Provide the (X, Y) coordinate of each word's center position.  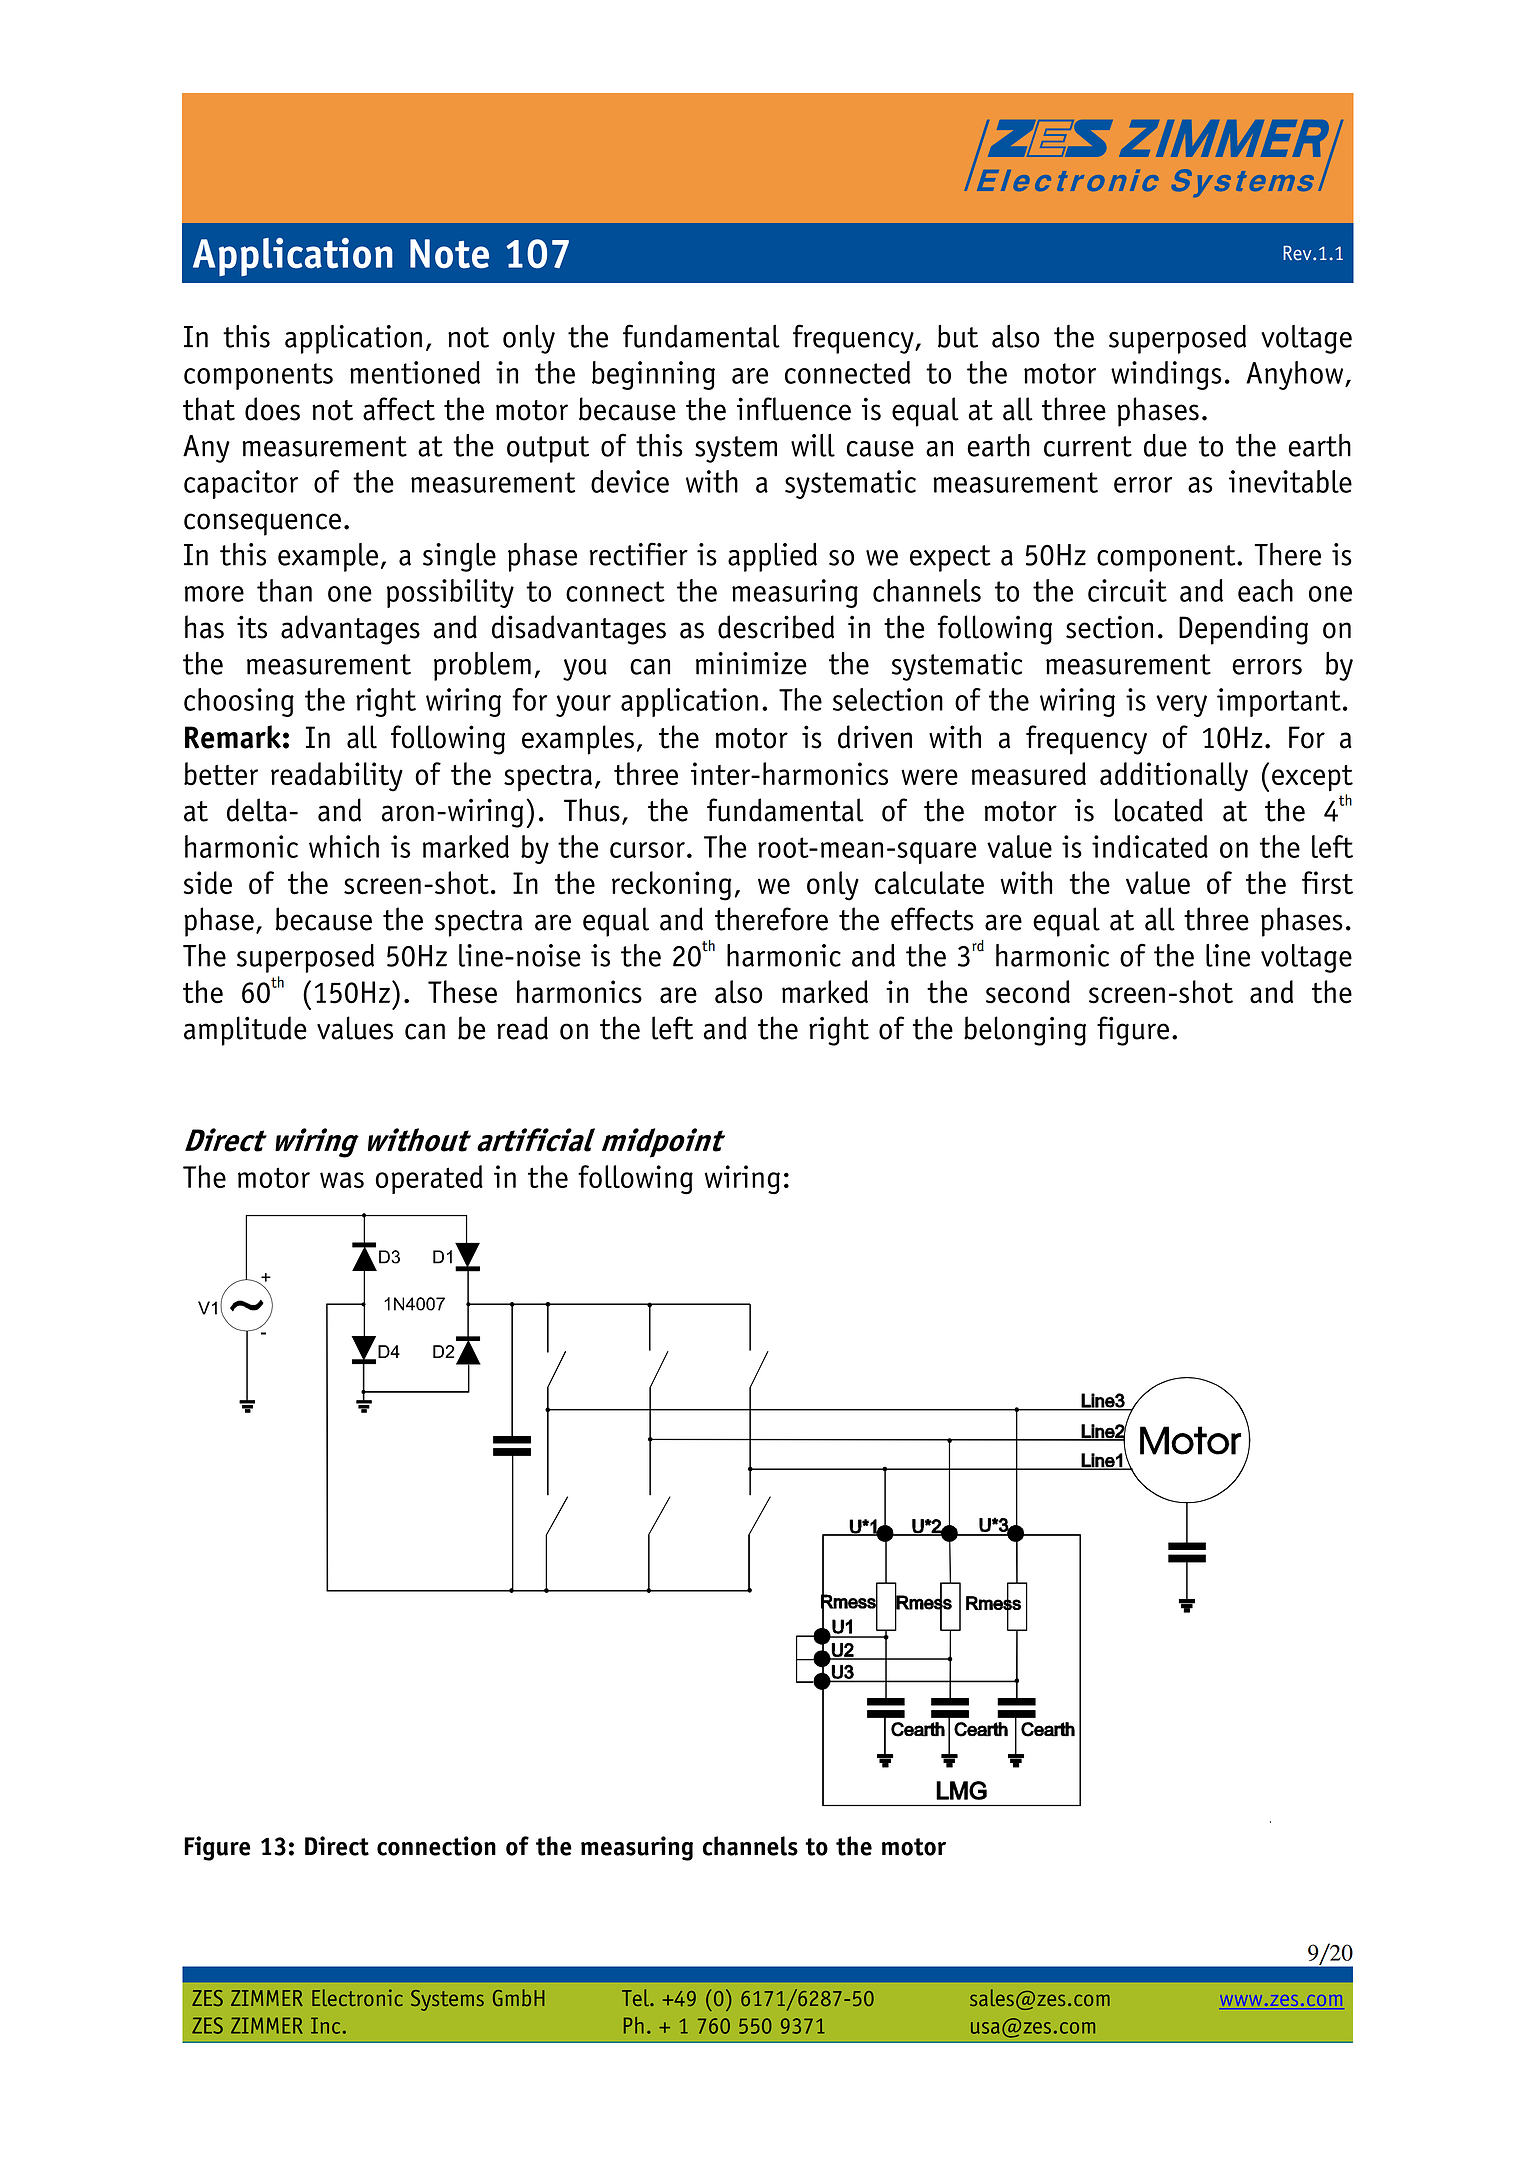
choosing (239, 702)
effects (932, 919)
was (342, 1180)
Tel (636, 1997)
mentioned (415, 372)
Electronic (357, 1997)
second (1028, 992)
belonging (1025, 1031)
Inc (325, 2025)
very (1181, 706)
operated (429, 1179)
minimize (751, 663)
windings (1166, 375)
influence (794, 409)
